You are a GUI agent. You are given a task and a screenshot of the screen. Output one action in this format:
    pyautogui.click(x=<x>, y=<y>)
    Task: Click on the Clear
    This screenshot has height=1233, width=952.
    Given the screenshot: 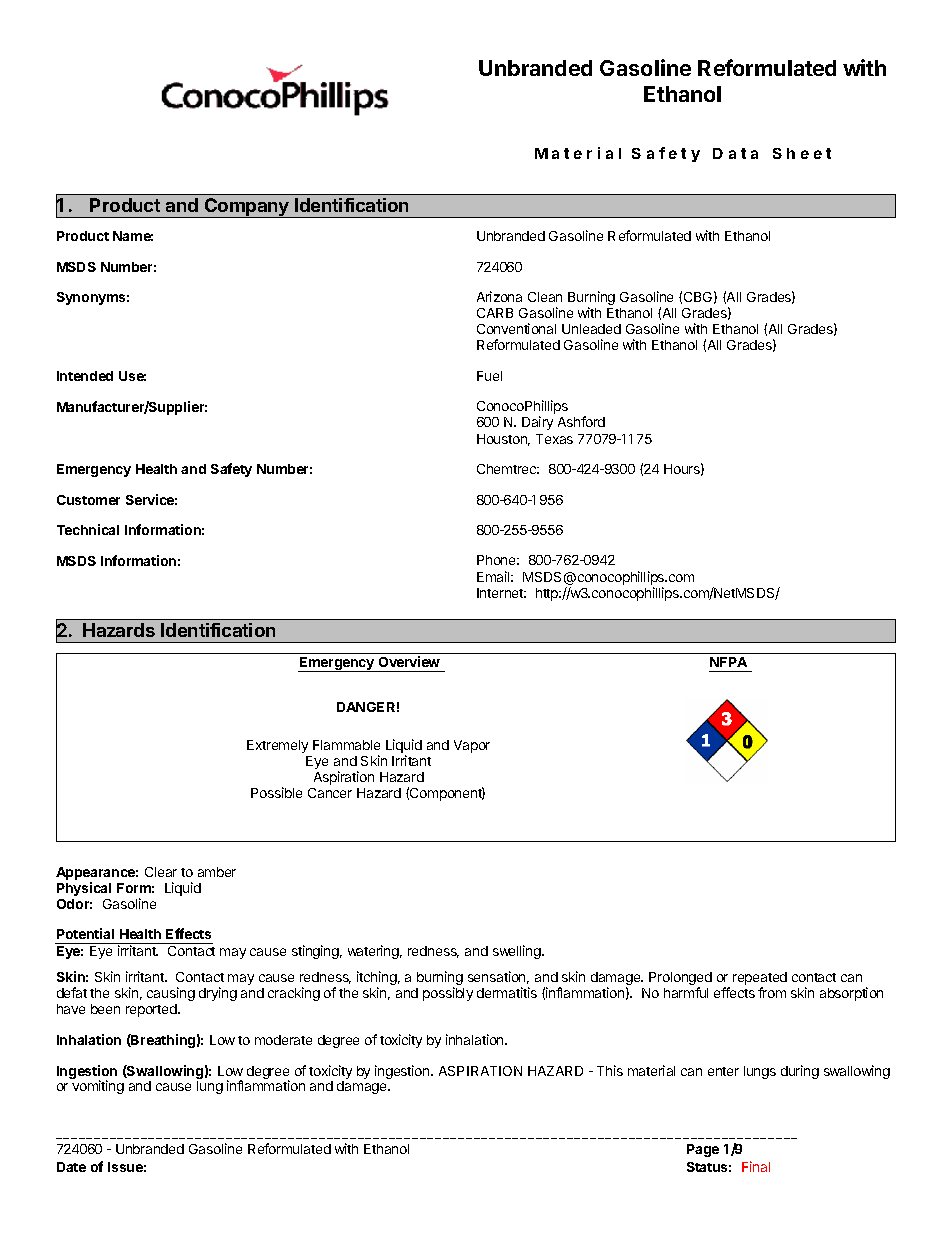 What is the action you would take?
    pyautogui.click(x=161, y=872)
